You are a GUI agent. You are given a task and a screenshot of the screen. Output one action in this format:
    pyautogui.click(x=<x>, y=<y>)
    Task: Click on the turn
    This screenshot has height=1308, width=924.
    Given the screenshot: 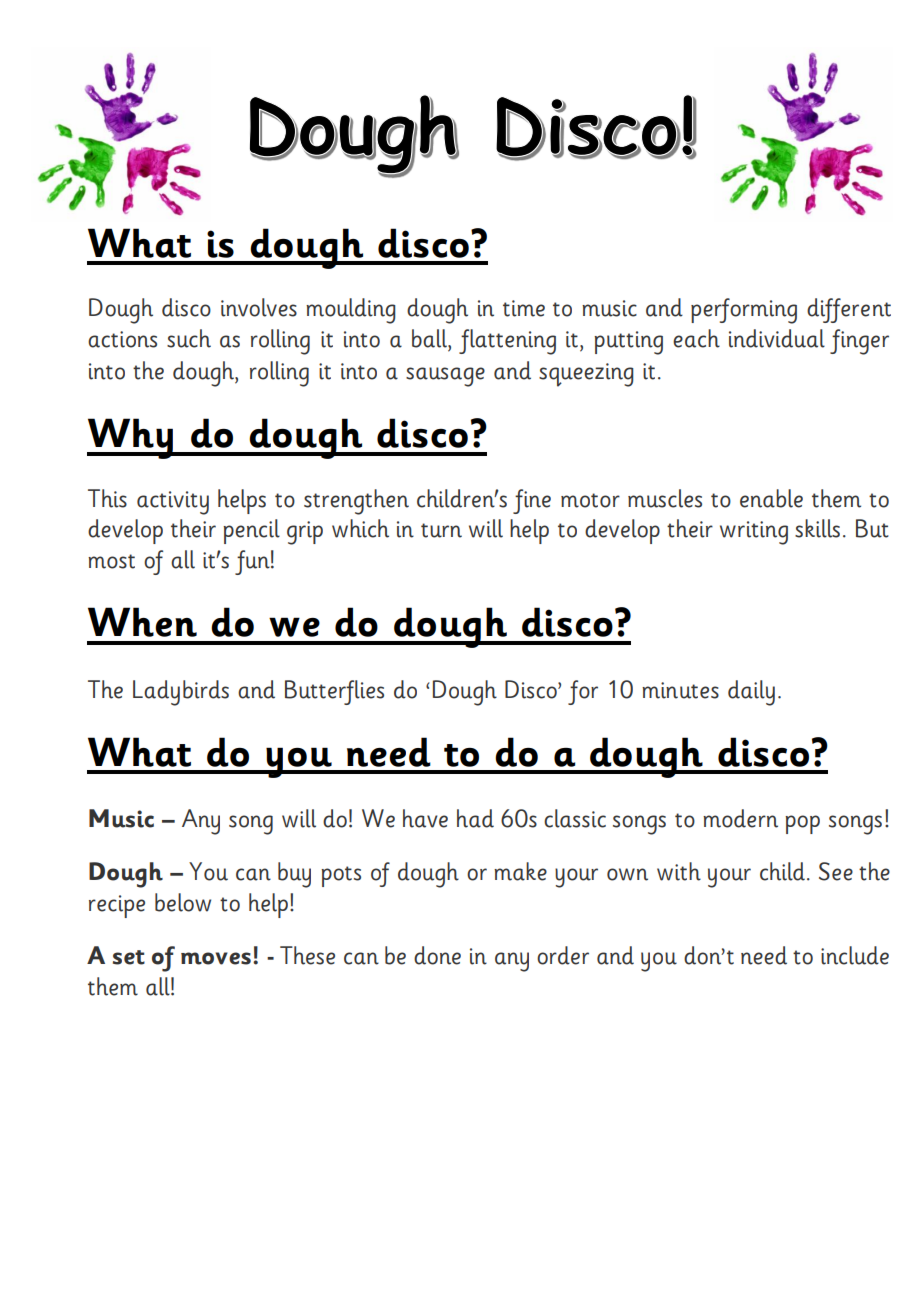 What is the action you would take?
    pyautogui.click(x=441, y=530)
